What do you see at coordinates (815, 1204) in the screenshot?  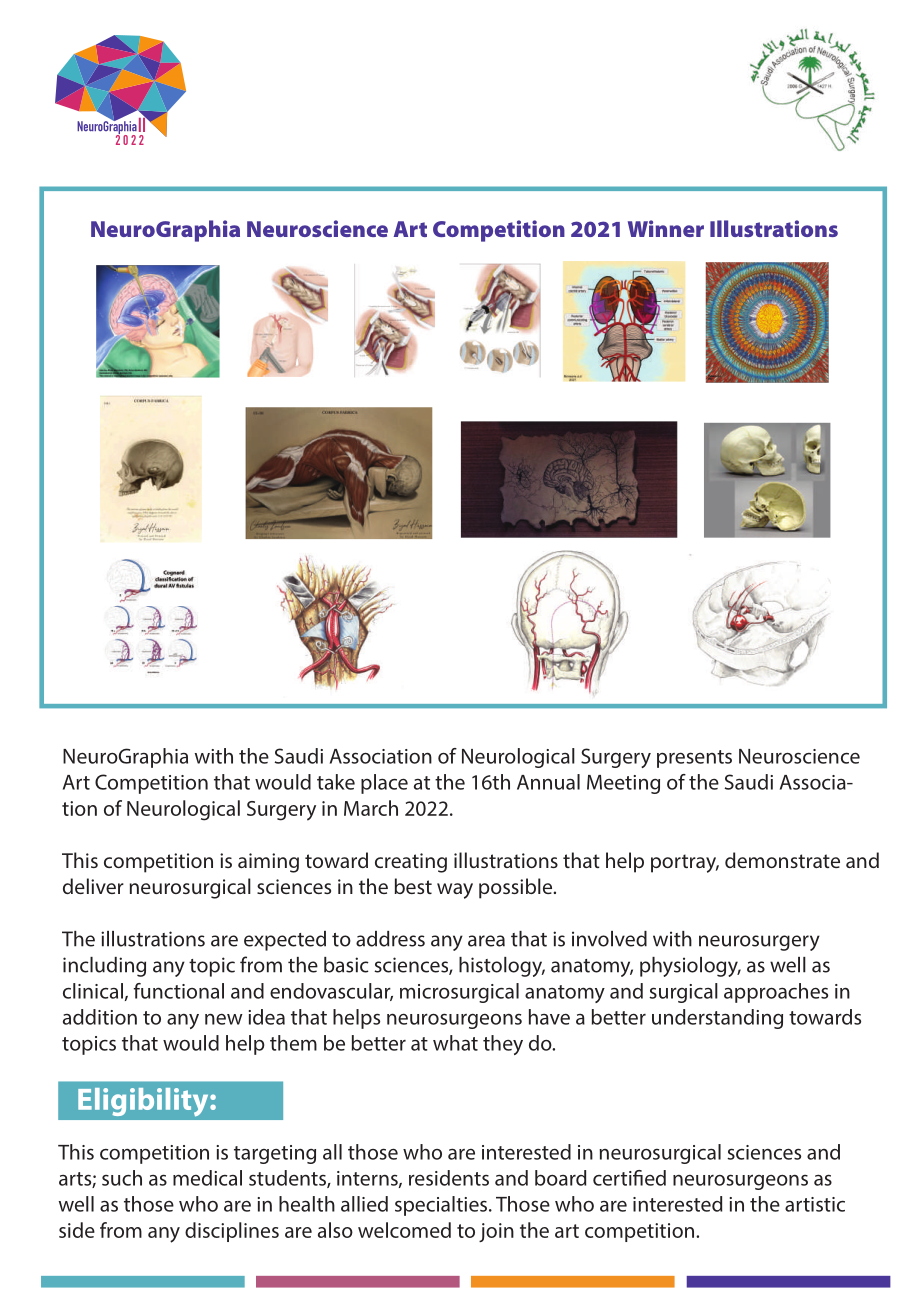 I see `artistic` at bounding box center [815, 1204].
